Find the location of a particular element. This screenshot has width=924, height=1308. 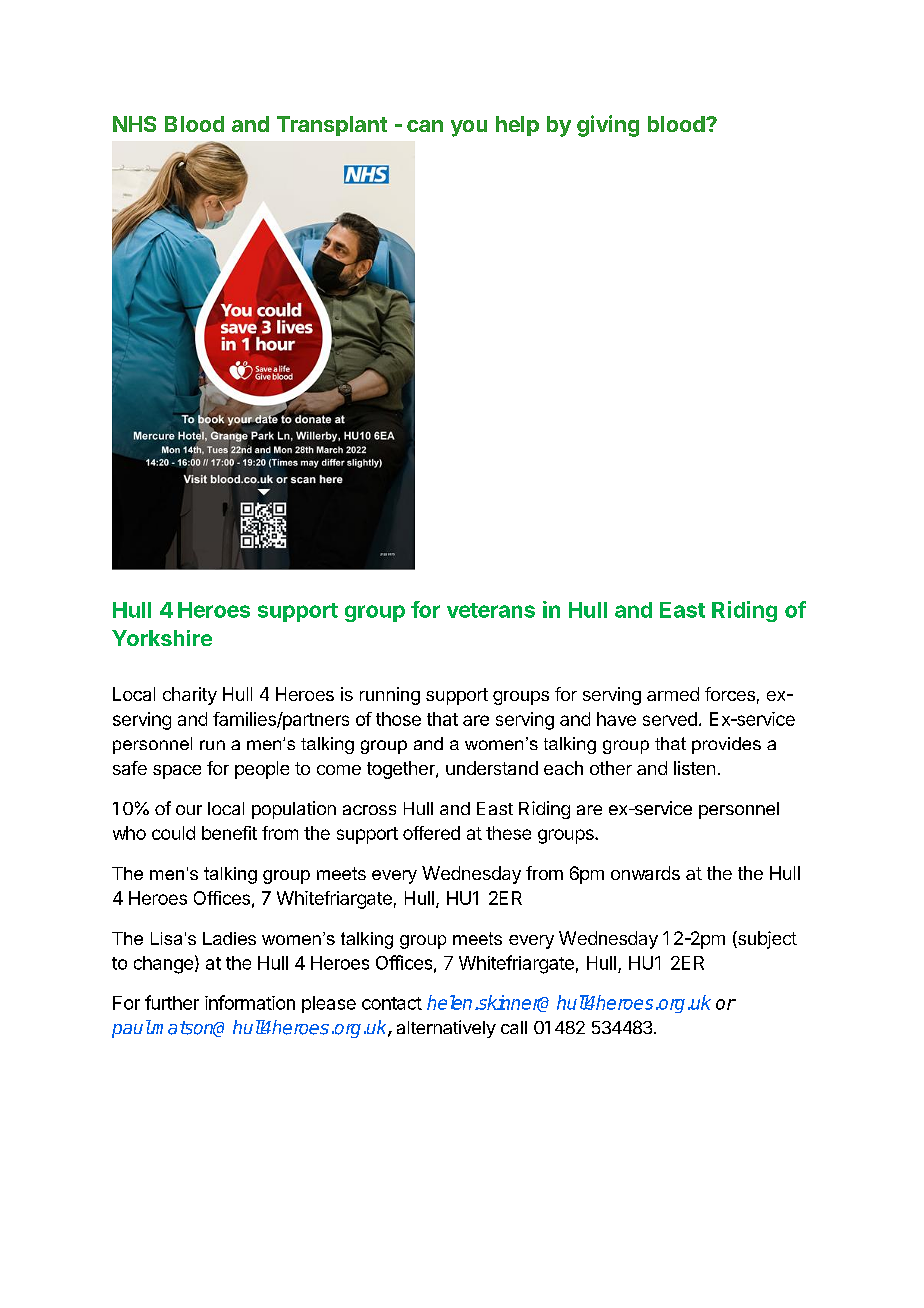

NHS is located at coordinates (134, 124).
